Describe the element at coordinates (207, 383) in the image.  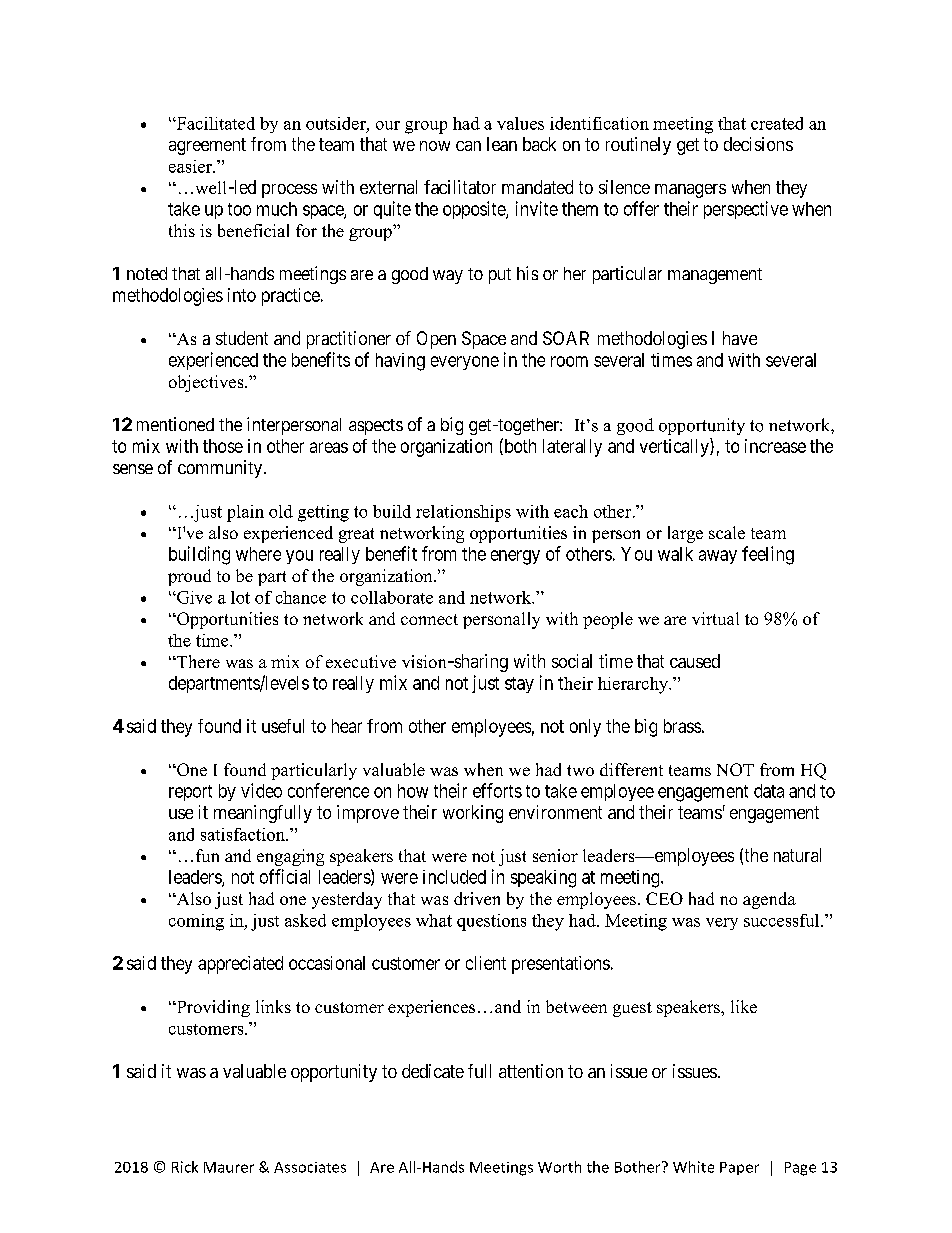
I see `objectives` at that location.
